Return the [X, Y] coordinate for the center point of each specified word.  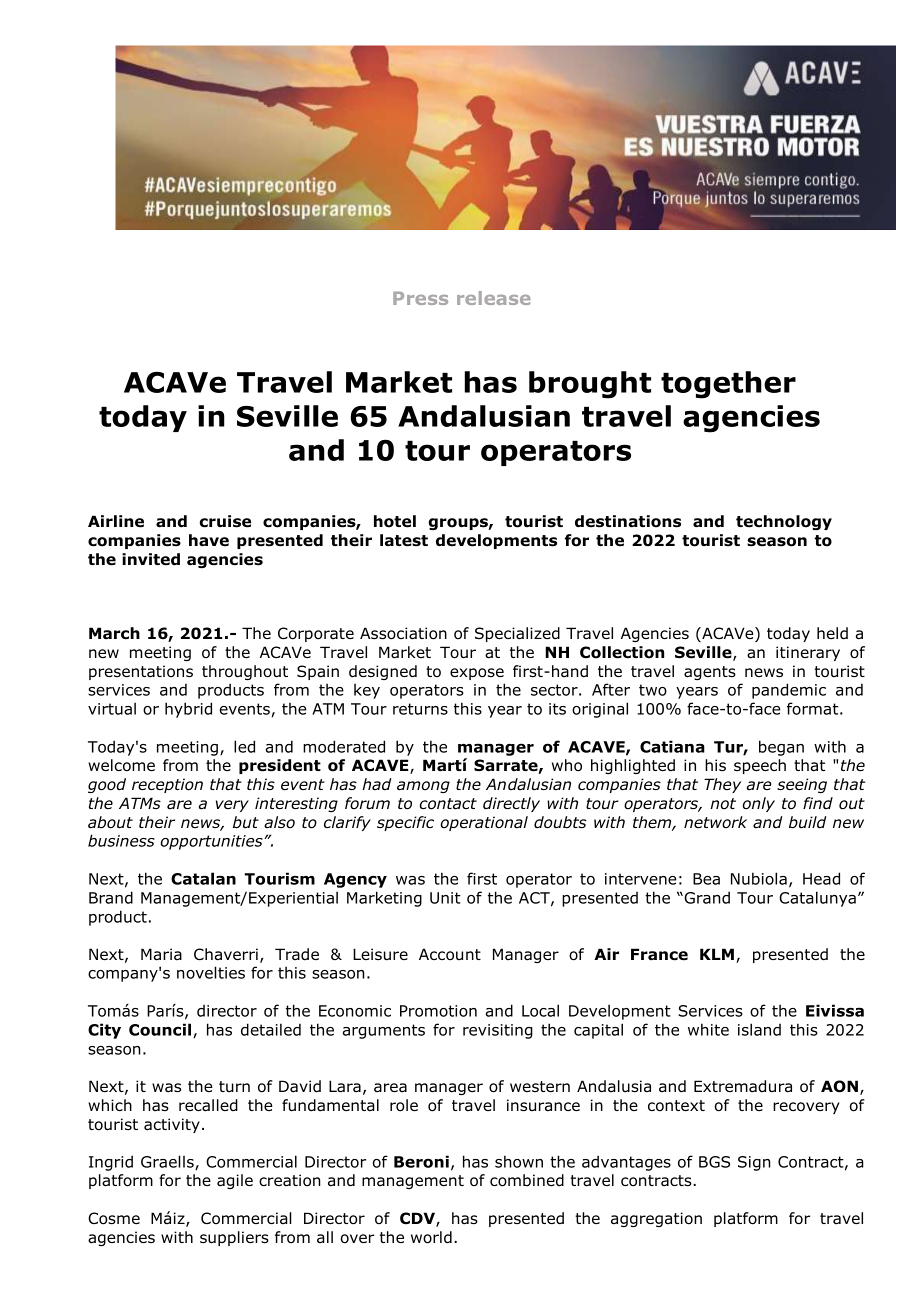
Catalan [203, 878]
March [114, 633]
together [728, 385]
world [431, 1237]
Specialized [517, 634]
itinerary [808, 653]
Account [450, 954]
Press [420, 298]
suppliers [234, 1238]
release [494, 298]
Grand [706, 897]
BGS [714, 1162]
